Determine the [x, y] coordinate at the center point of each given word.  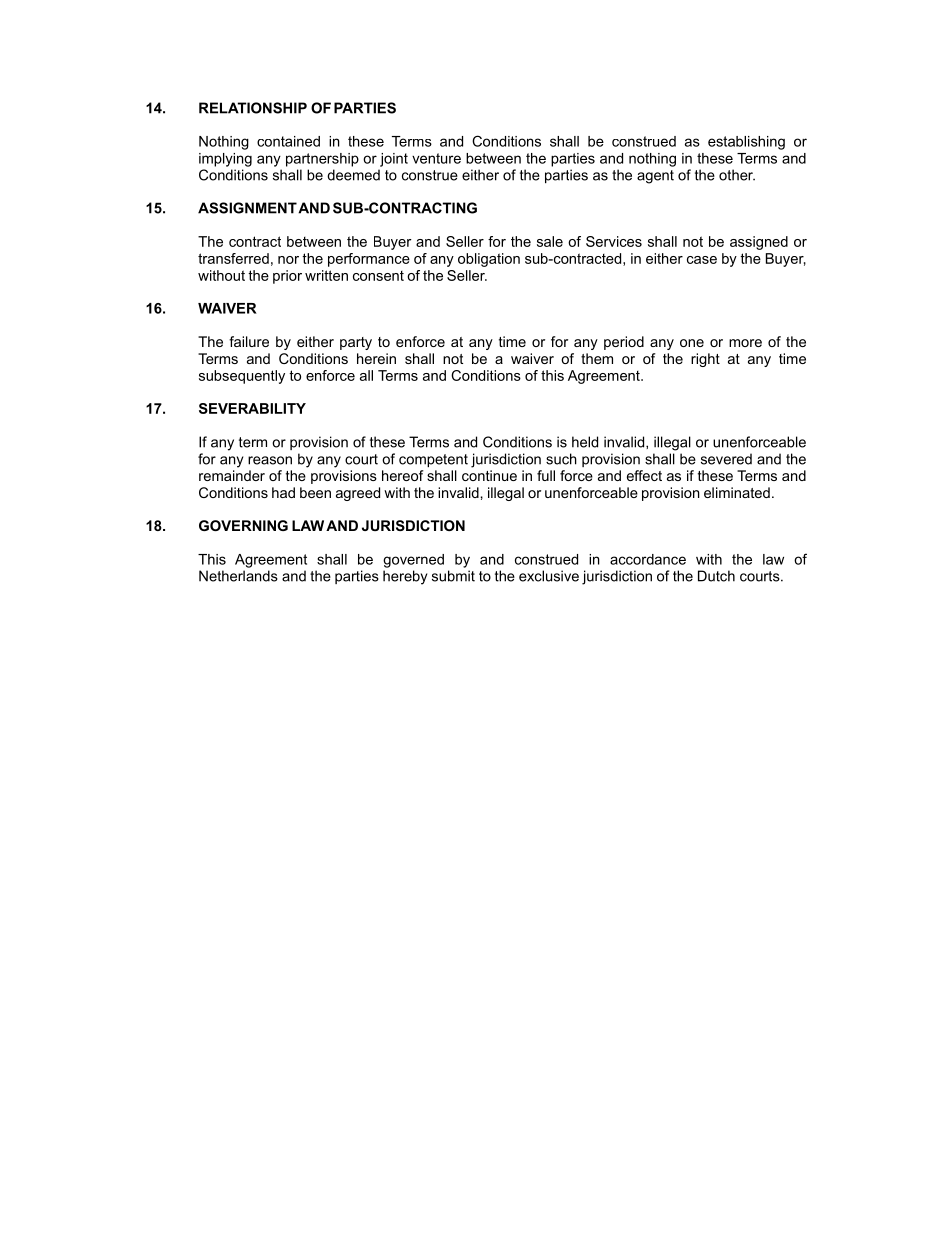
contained [288, 141]
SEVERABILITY [252, 408]
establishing [746, 143]
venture [436, 158]
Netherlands [238, 576]
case [702, 260]
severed [726, 459]
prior [287, 277]
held [585, 442]
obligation [489, 260]
